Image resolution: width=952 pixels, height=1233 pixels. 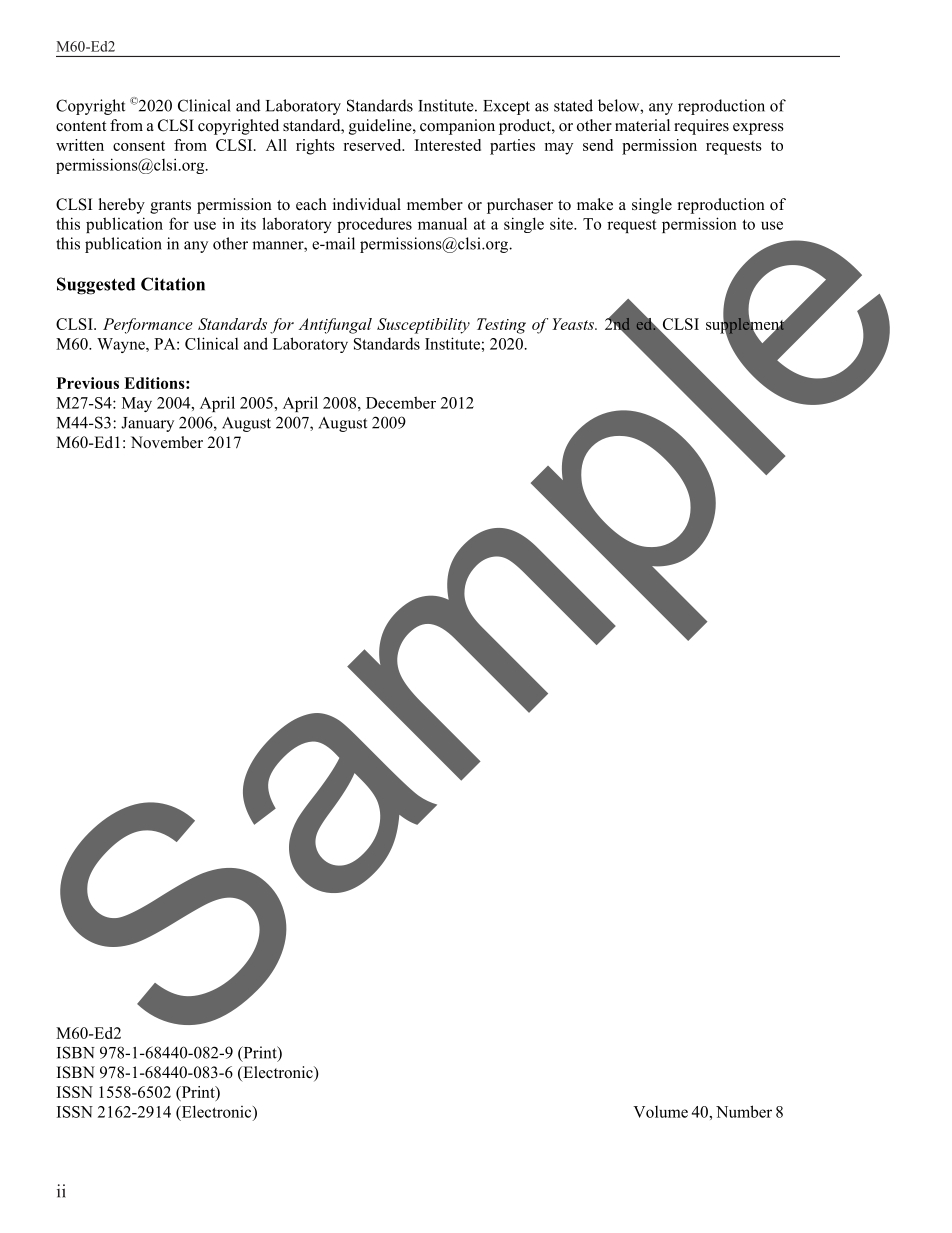 I want to click on Previous, so click(x=88, y=383).
